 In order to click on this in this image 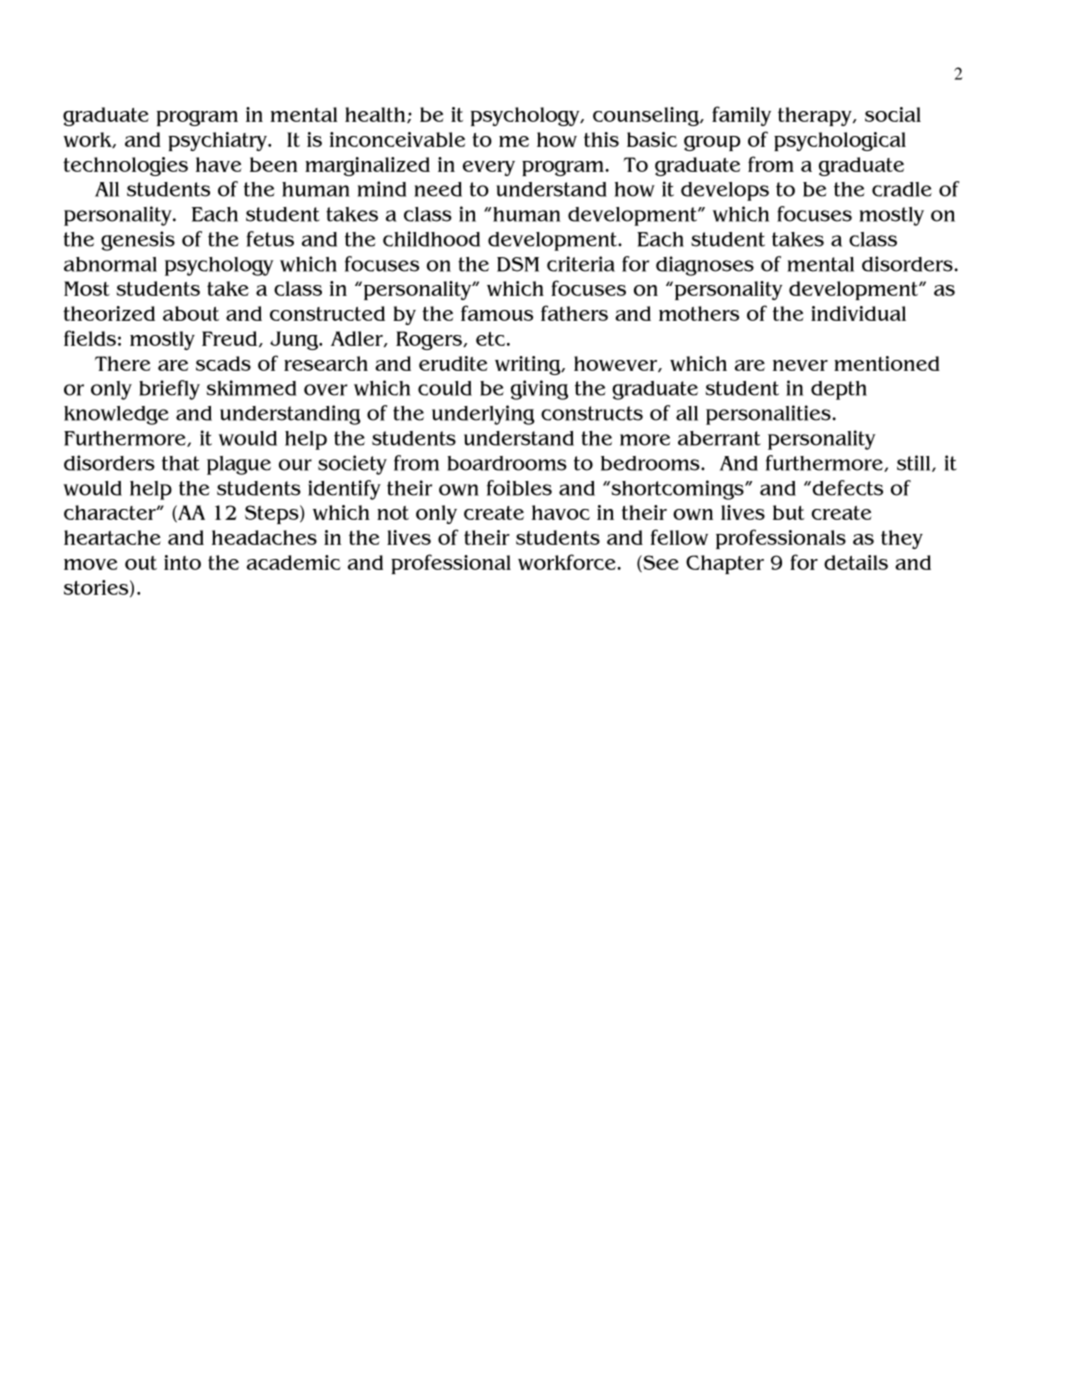, I will do `click(601, 139)`.
